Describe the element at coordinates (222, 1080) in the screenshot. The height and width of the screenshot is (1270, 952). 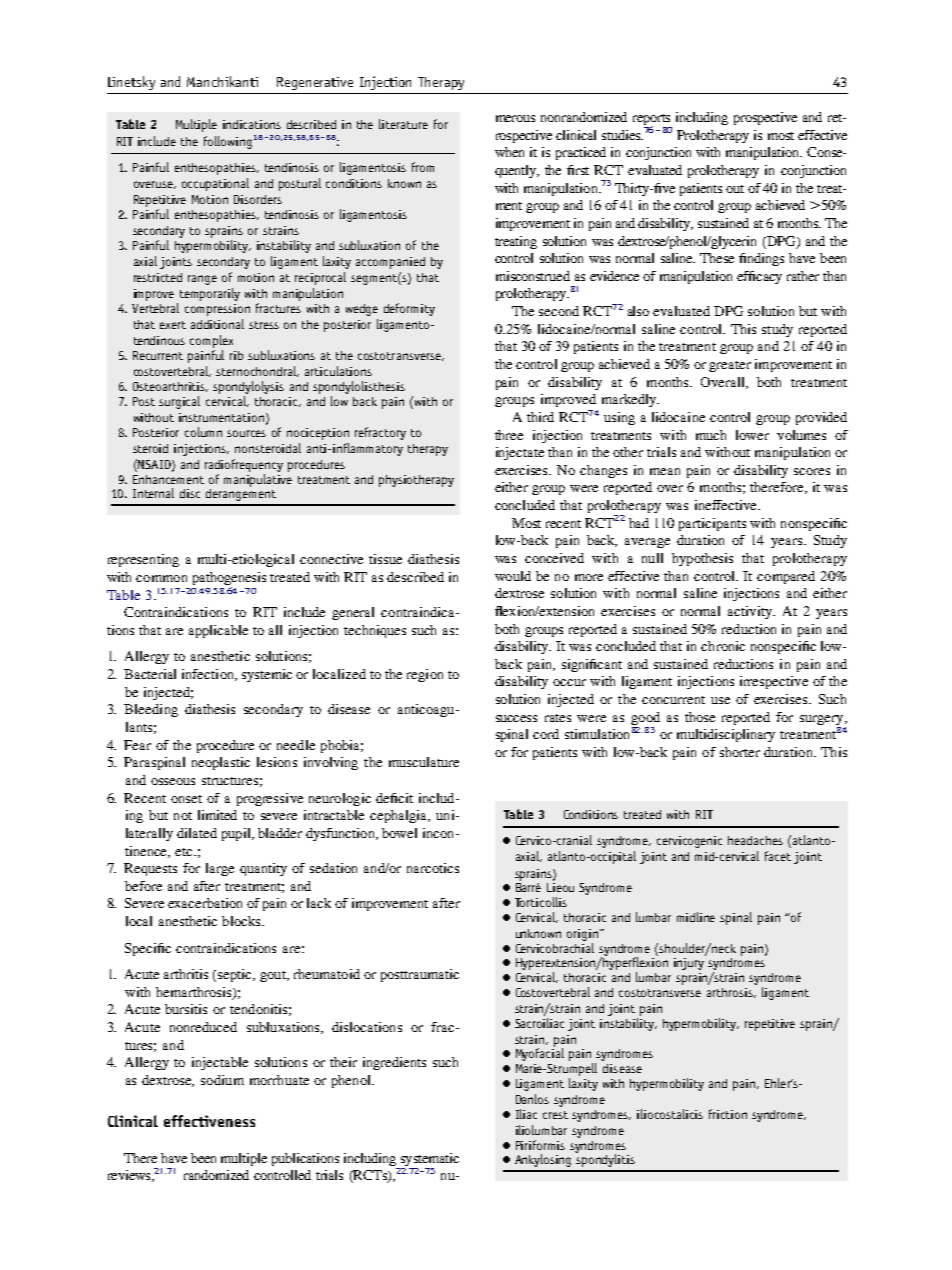
I see `sodium` at that location.
